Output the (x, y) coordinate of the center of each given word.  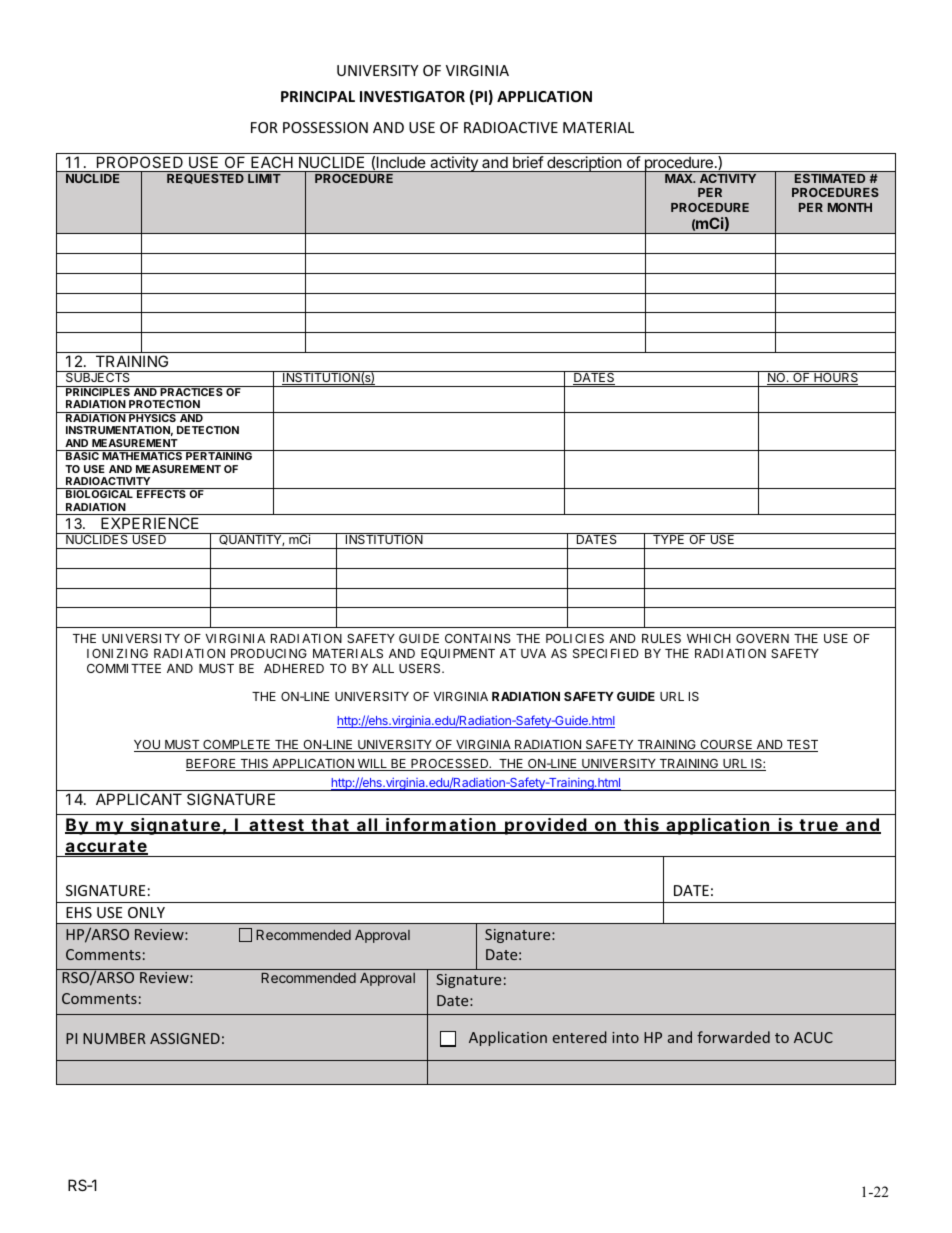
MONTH (850, 207)
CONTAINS (478, 638)
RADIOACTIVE (511, 127)
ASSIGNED (185, 1038)
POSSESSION (325, 127)
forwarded (733, 1037)
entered (580, 1037)
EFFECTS (161, 494)
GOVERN (762, 638)
